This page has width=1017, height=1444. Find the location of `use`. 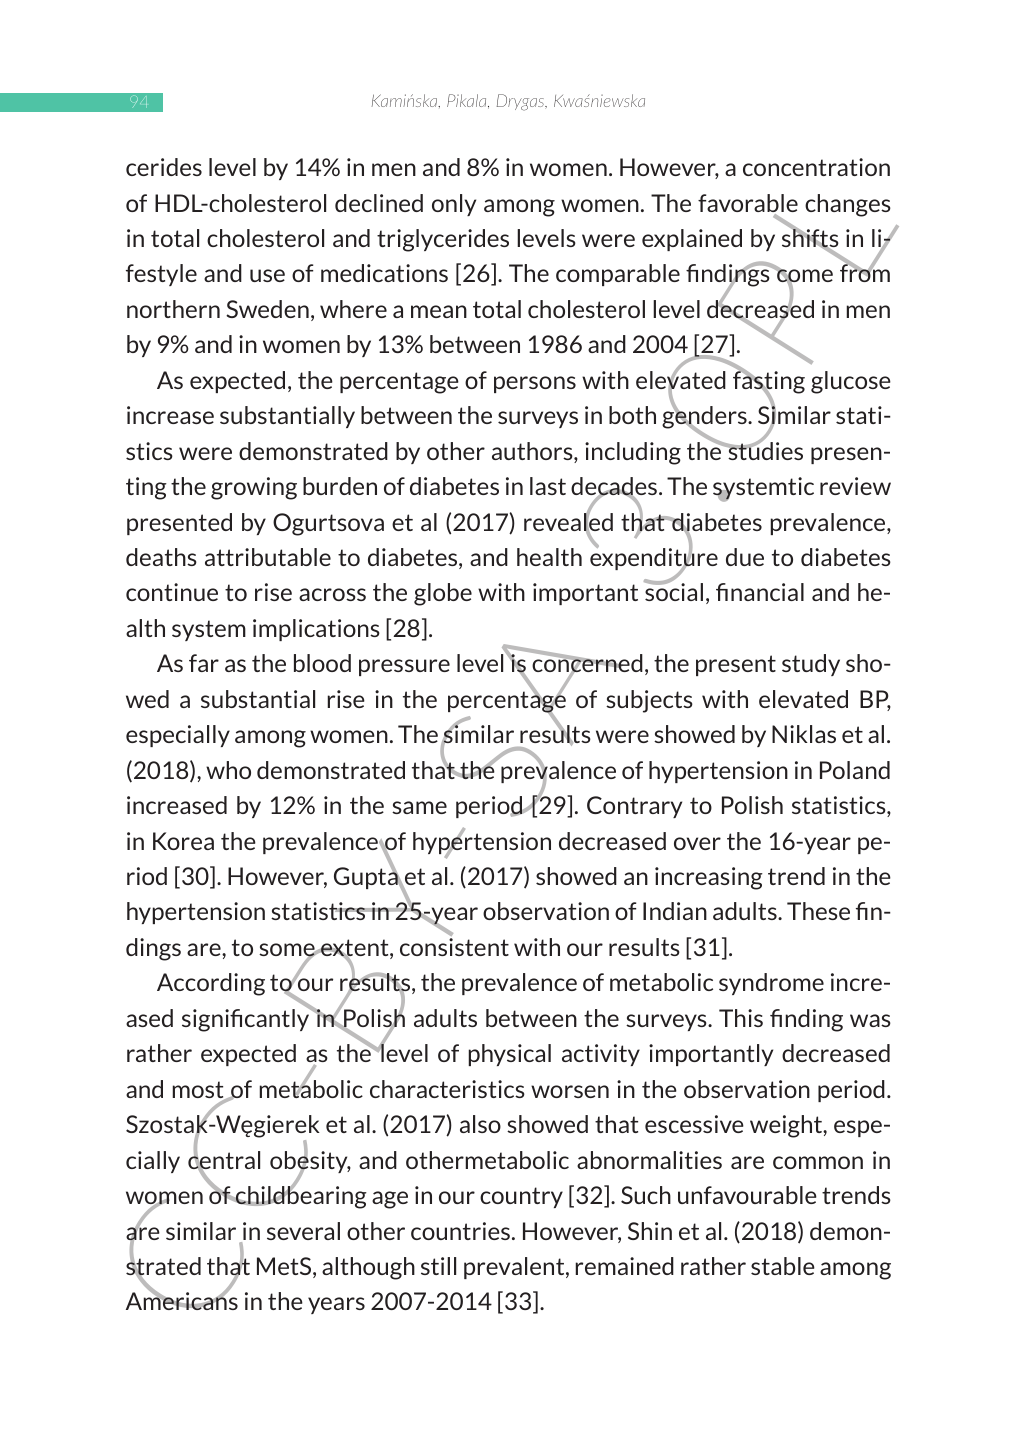

use is located at coordinates (267, 275).
